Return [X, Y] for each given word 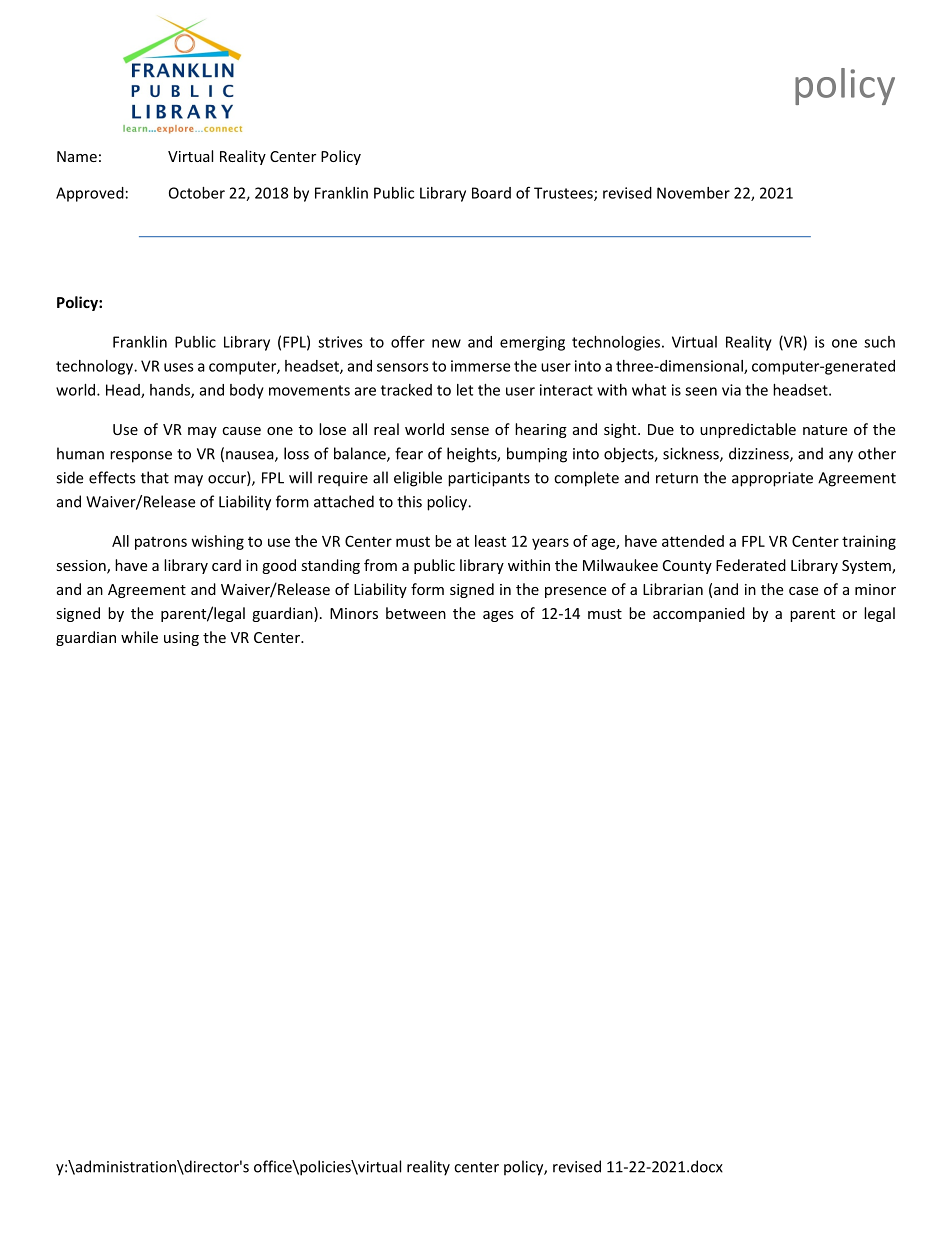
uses [179, 367]
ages [498, 616]
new [446, 343]
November [693, 193]
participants [489, 479]
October [197, 193]
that [155, 477]
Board [491, 193]
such [879, 342]
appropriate [772, 479]
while [139, 637]
